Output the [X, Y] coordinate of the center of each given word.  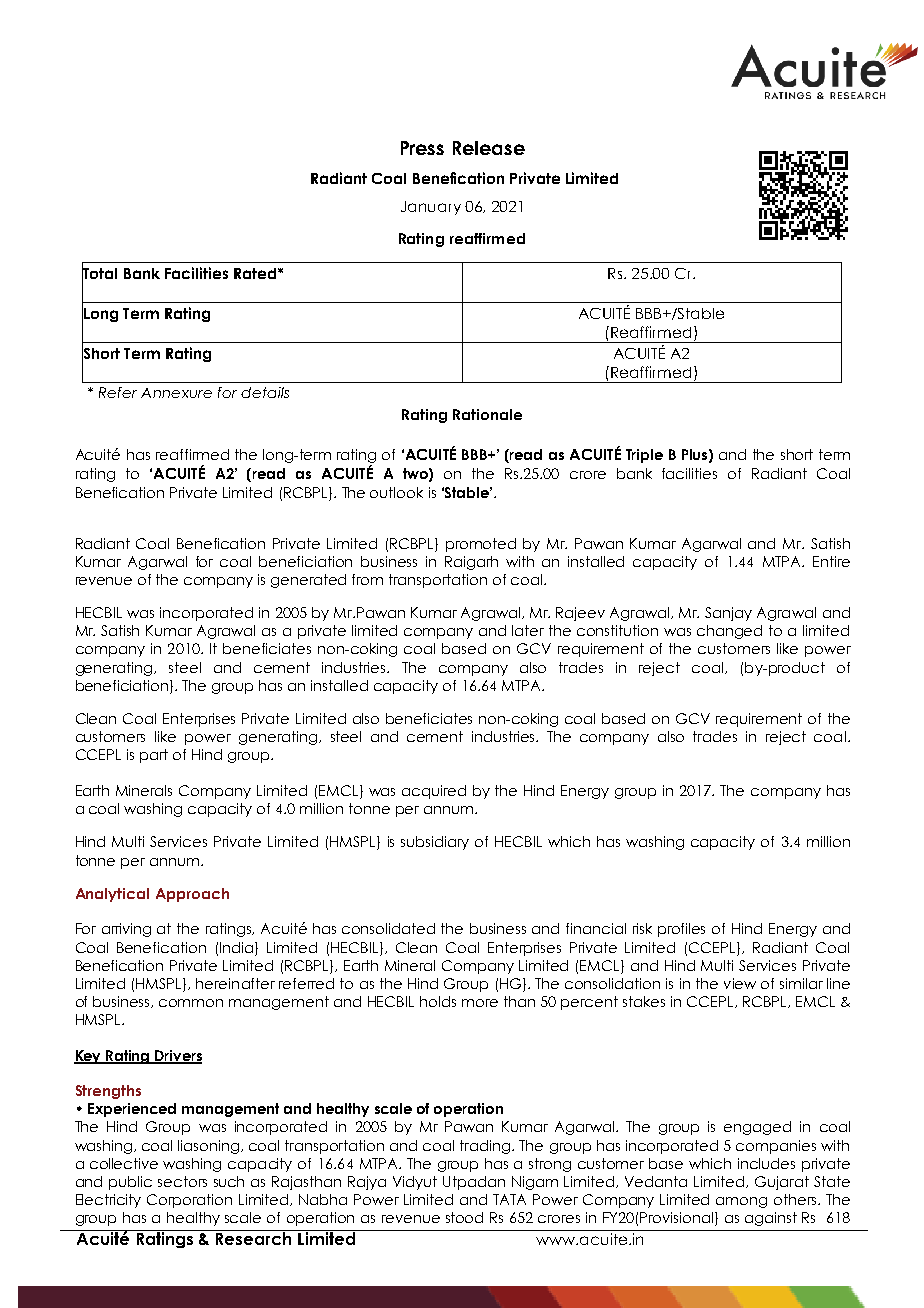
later [528, 630]
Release [489, 148]
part [154, 756]
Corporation [189, 1201]
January [431, 208]
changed [729, 632]
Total [99, 273]
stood [464, 1217]
